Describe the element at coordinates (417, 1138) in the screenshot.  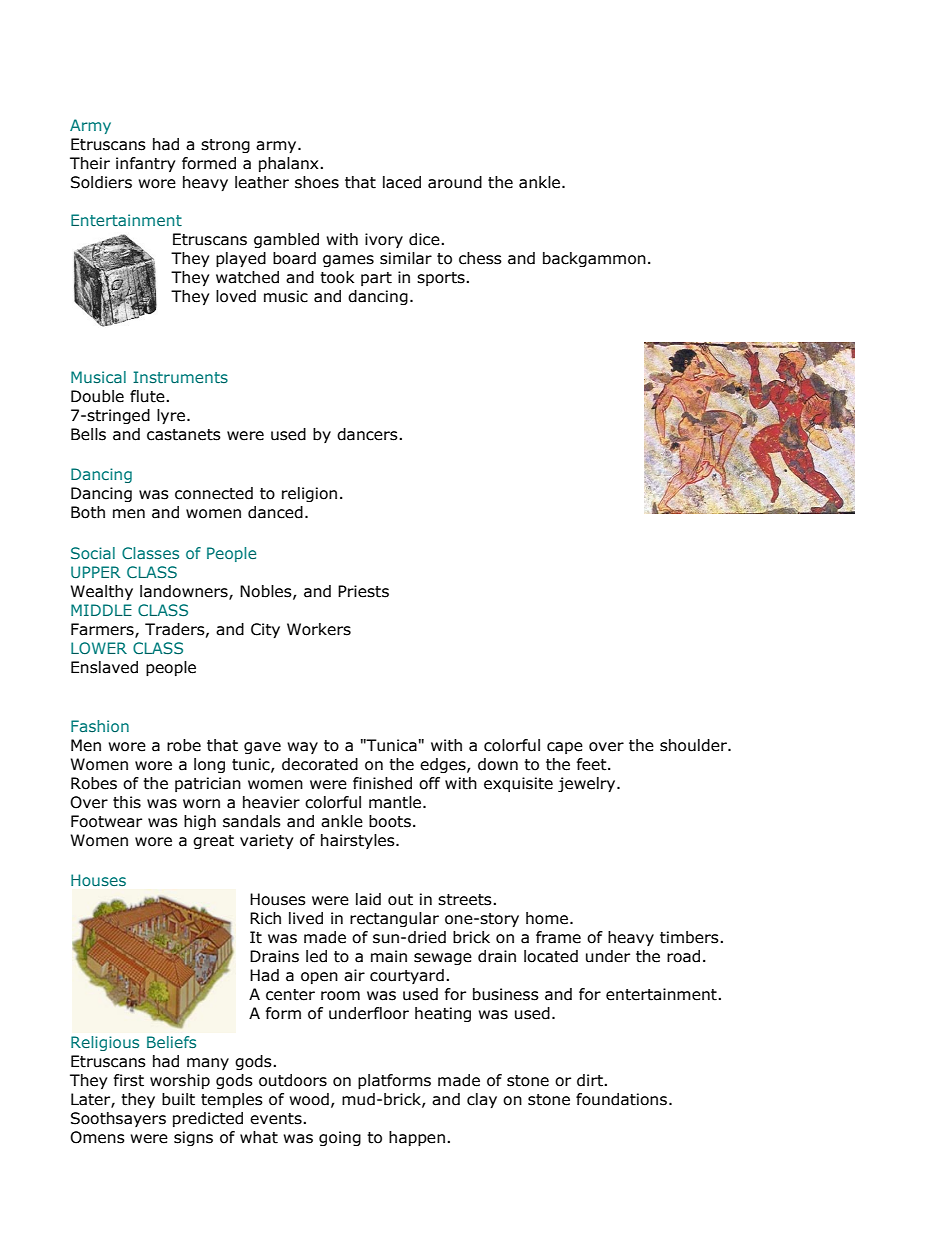
I see `happen` at that location.
